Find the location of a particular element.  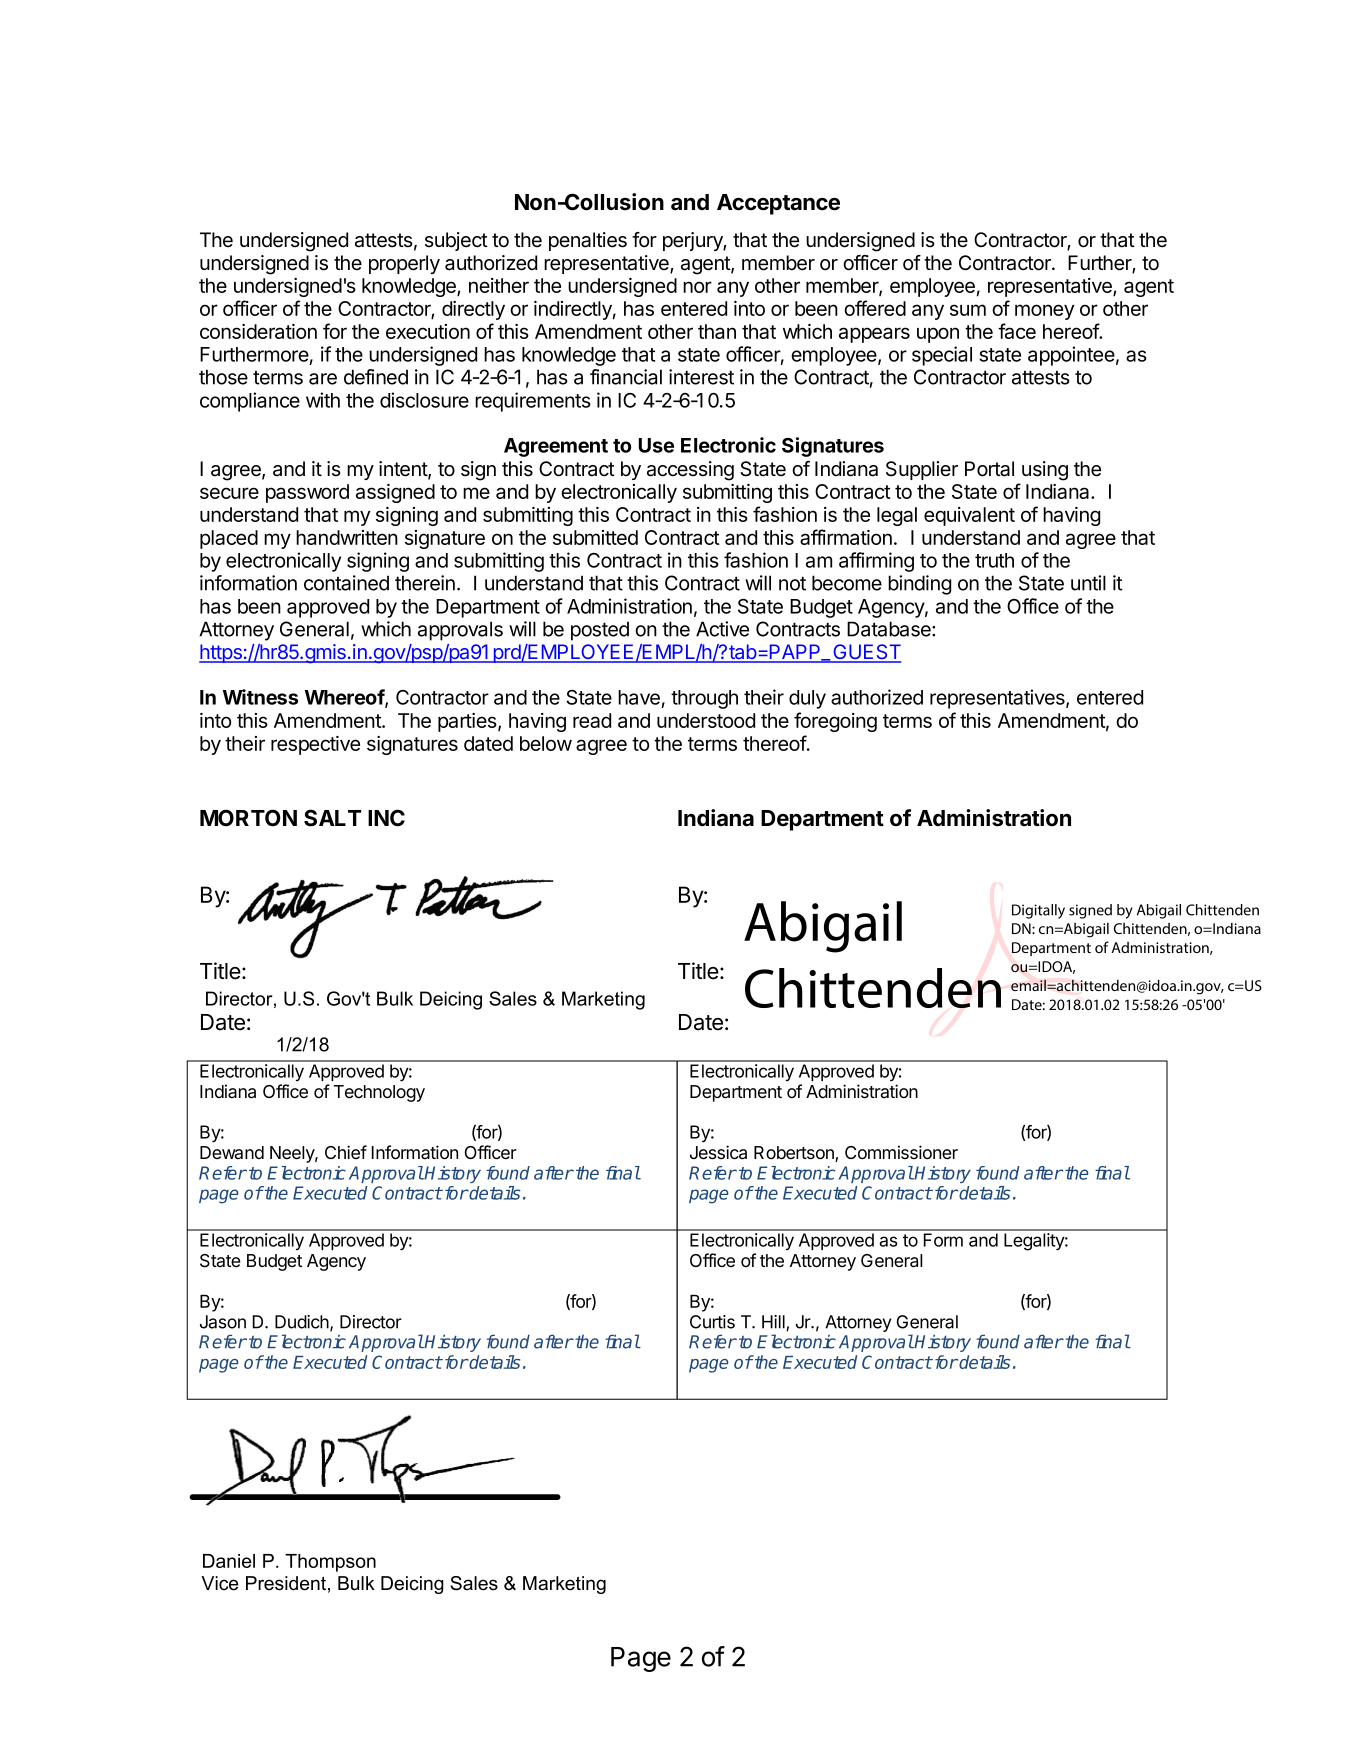

sum is located at coordinates (968, 310).
